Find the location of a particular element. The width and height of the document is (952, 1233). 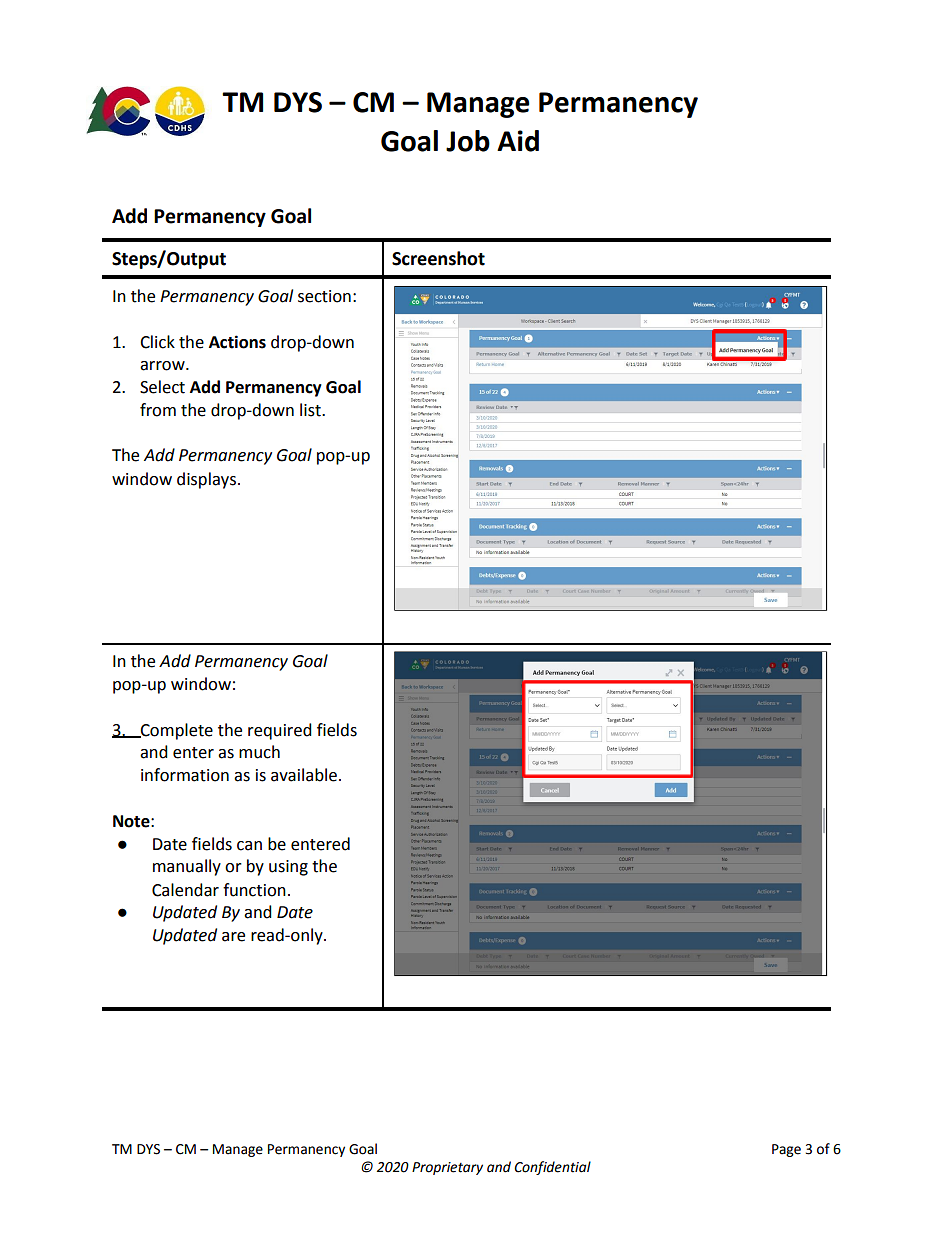

Aid is located at coordinates (518, 141).
